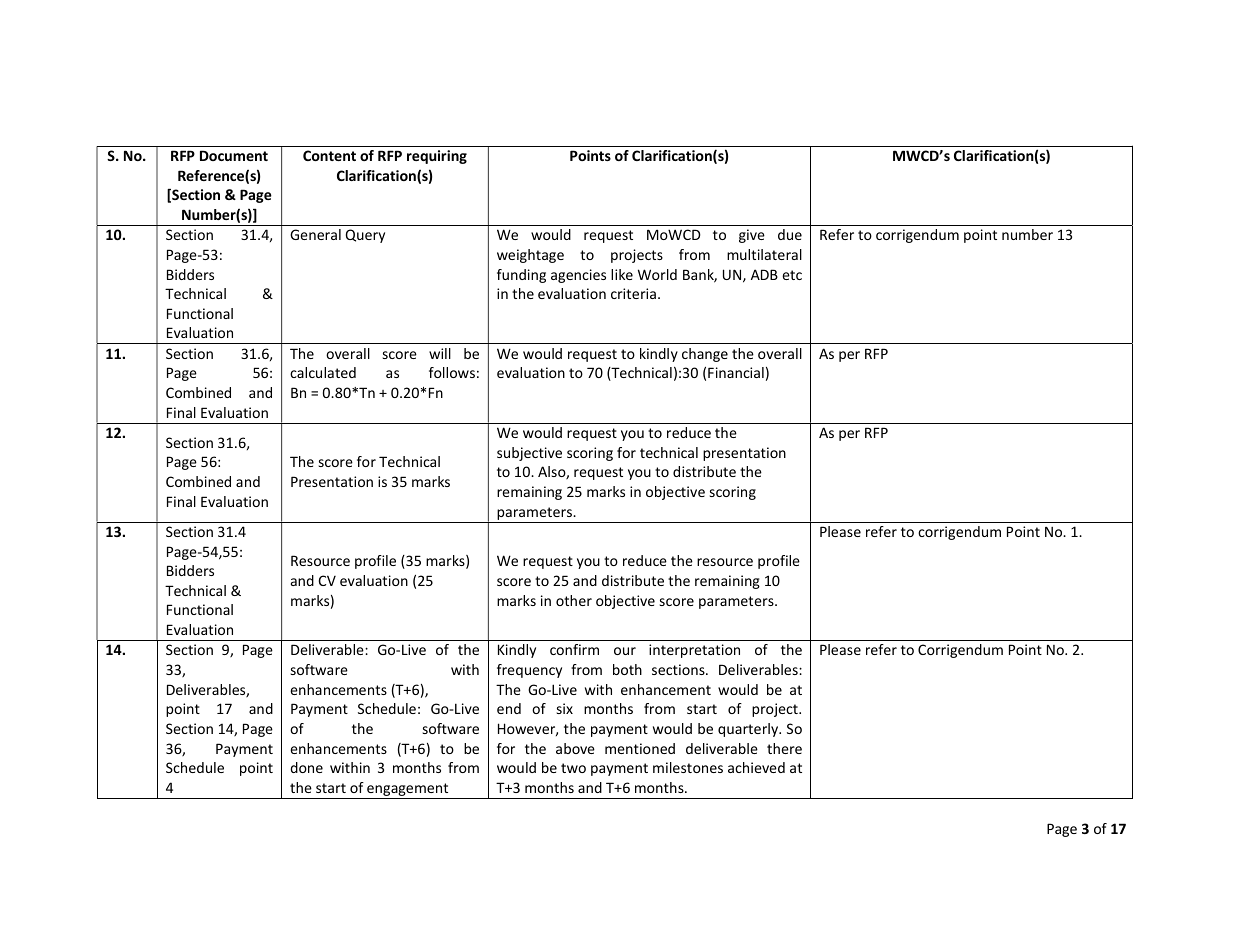  I want to click on achieved, so click(756, 767).
